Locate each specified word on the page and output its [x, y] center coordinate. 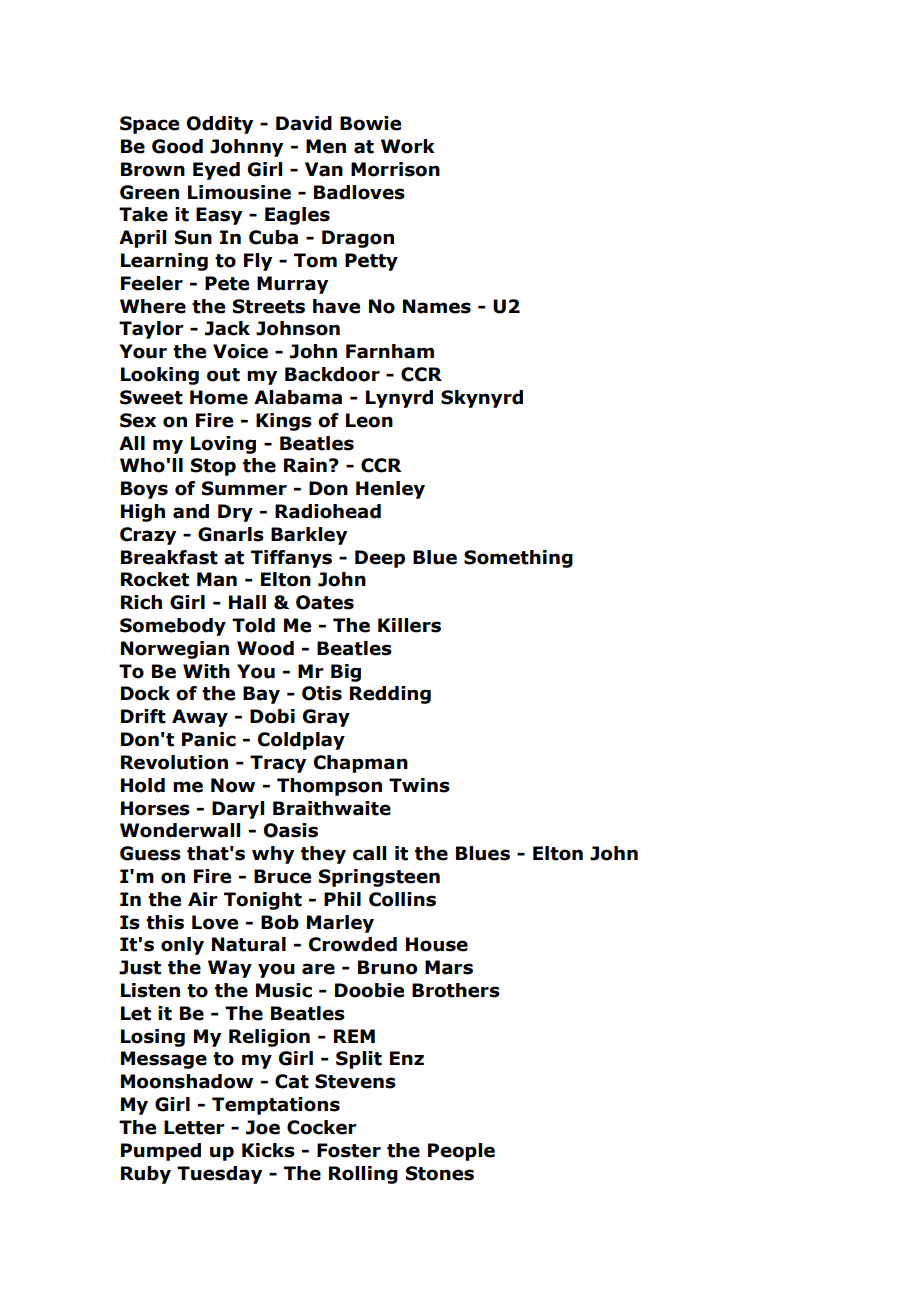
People [461, 1152]
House [437, 944]
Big [346, 673]
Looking [160, 376]
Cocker [322, 1127]
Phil [342, 899]
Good [177, 146]
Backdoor [332, 374]
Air [203, 899]
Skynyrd [482, 399]
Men [326, 146]
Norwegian [175, 650]
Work [408, 146]
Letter [194, 1127]
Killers [409, 625]
